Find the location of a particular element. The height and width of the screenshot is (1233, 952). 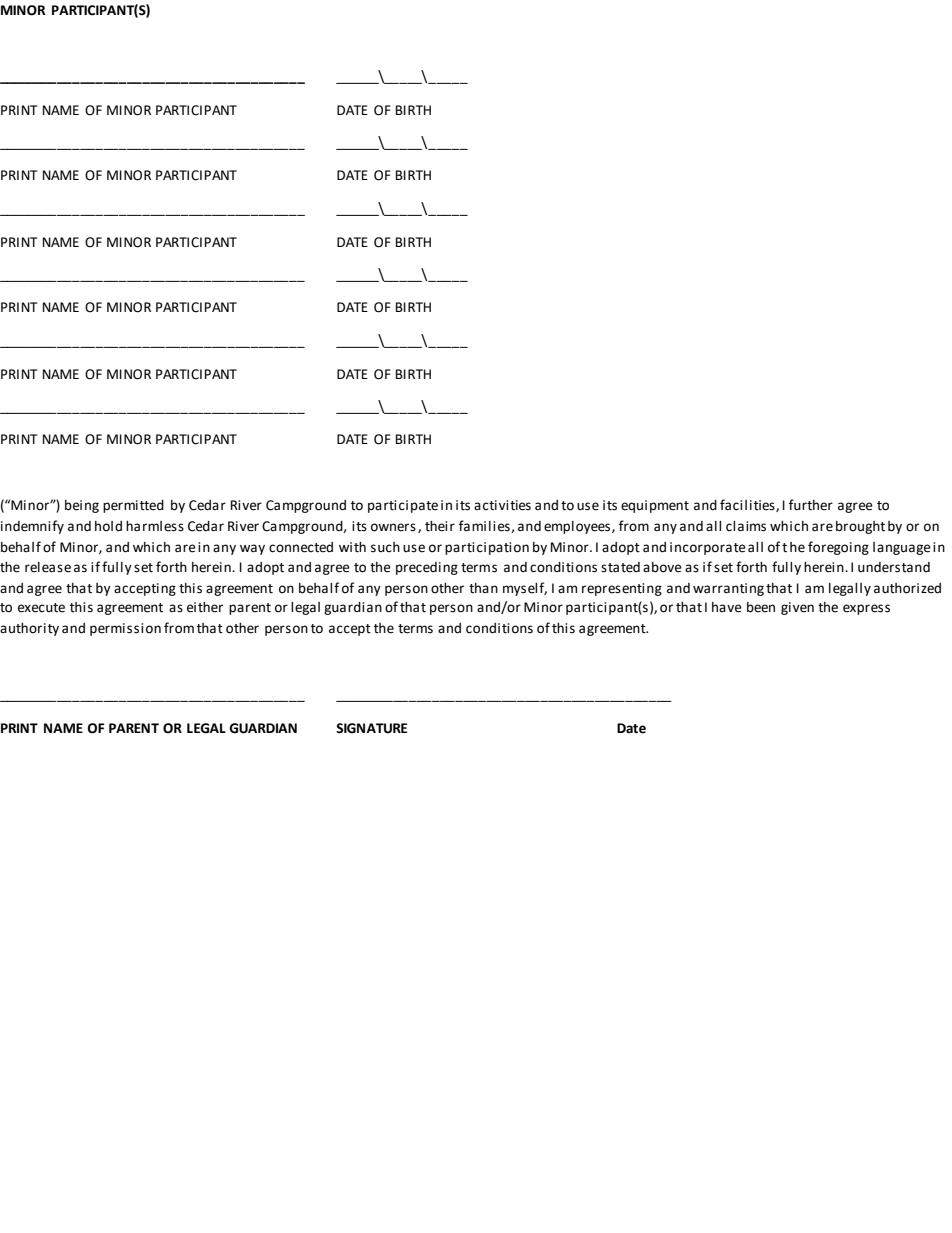

express is located at coordinates (866, 609).
